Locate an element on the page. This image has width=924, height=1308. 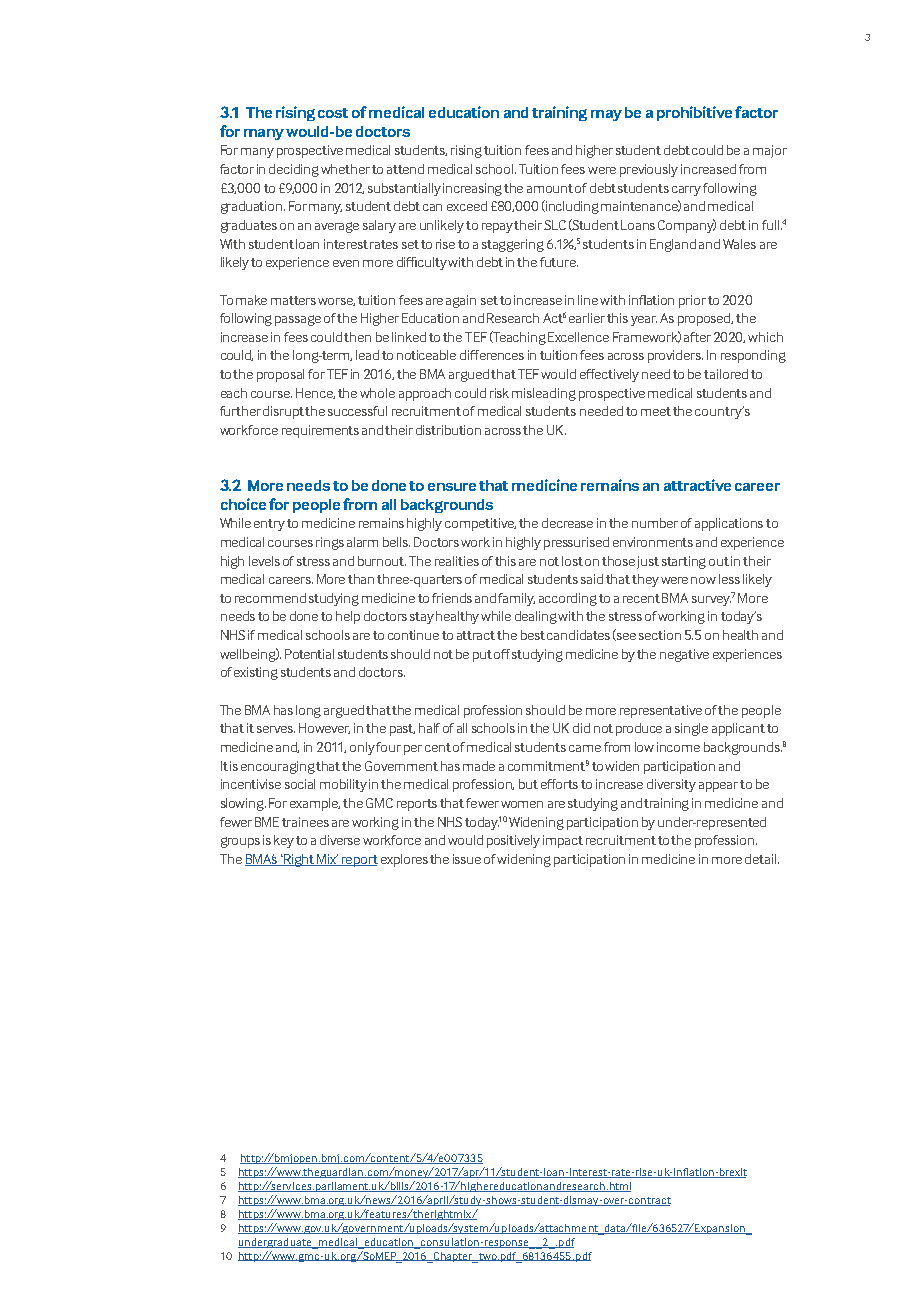
proposal is located at coordinates (280, 375).
